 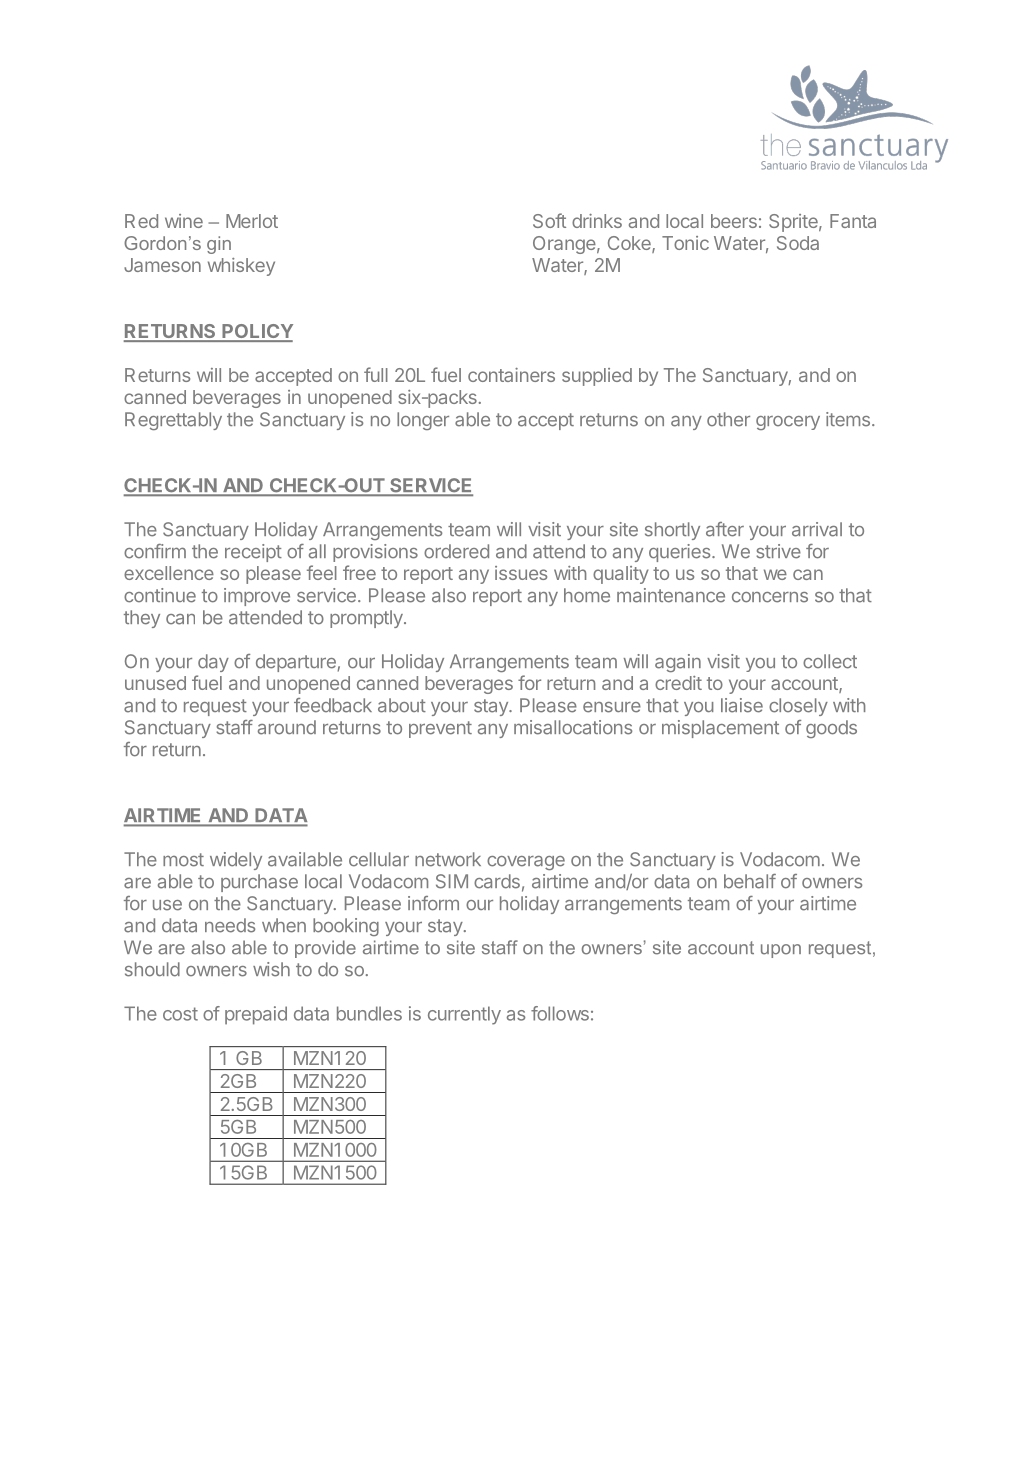 I want to click on gin, so click(x=219, y=245).
